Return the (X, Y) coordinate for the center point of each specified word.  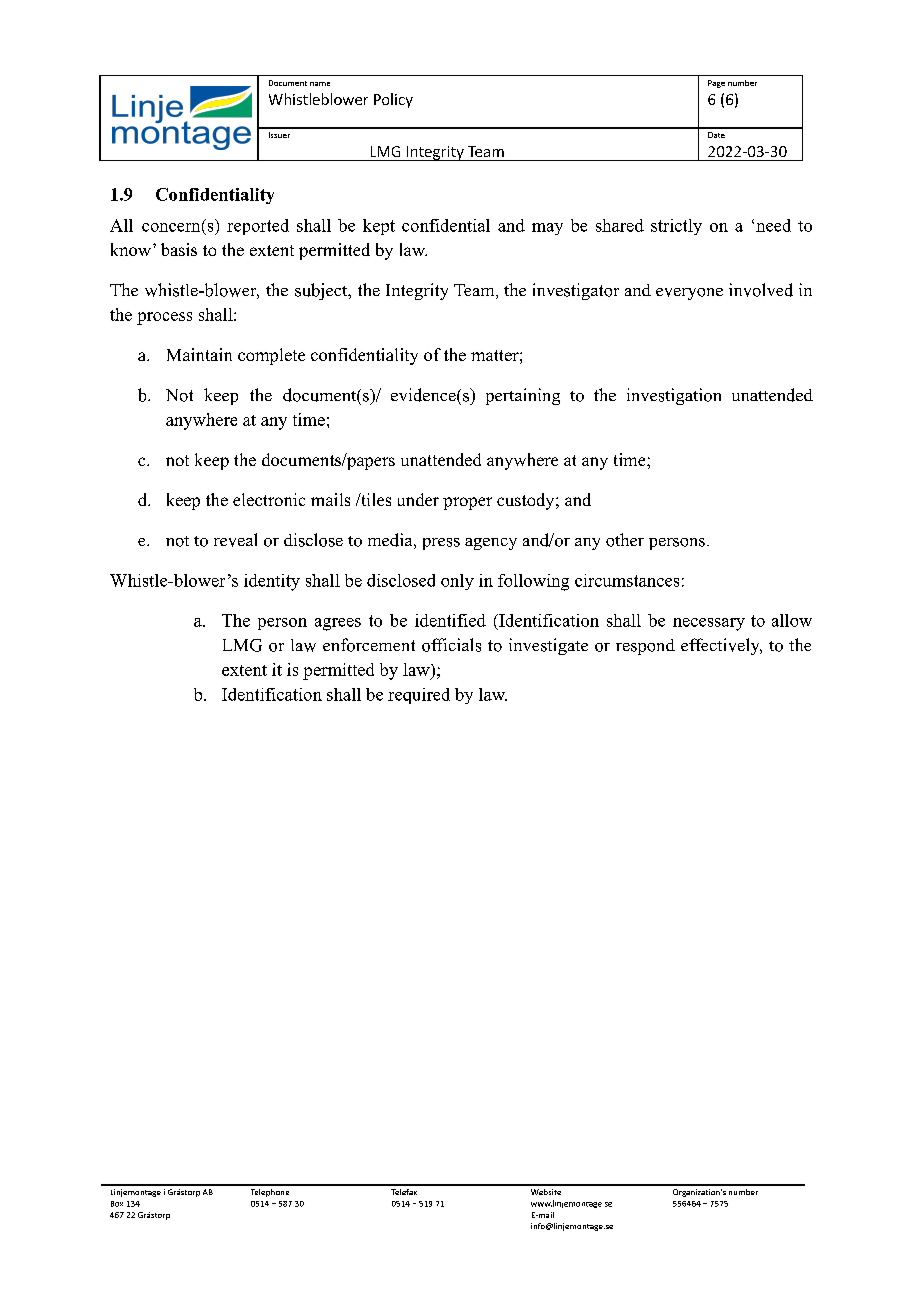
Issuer (279, 135)
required (419, 696)
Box (117, 1204)
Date (716, 135)
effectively (721, 646)
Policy (393, 100)
